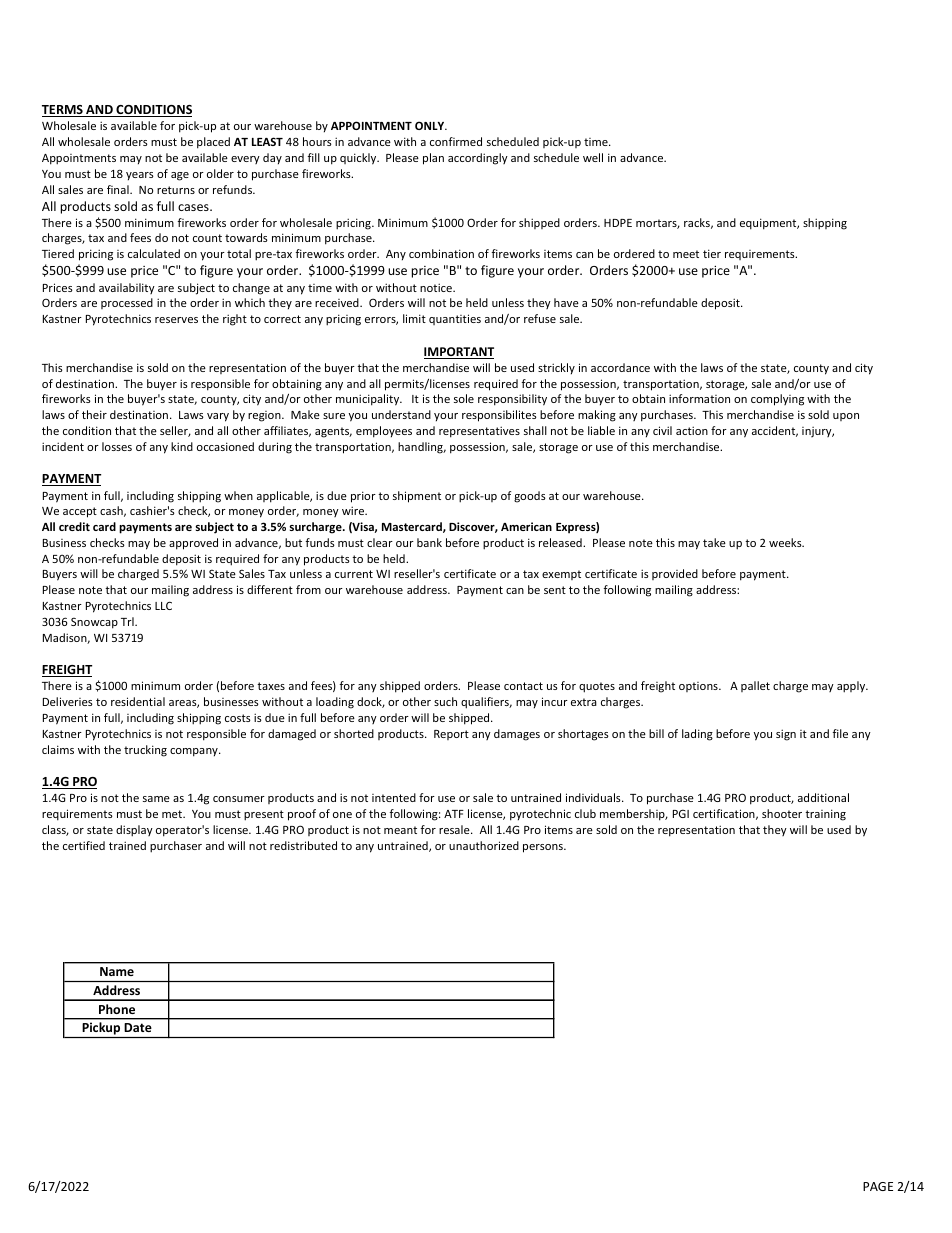  What do you see at coordinates (134, 831) in the screenshot?
I see `display` at bounding box center [134, 831].
